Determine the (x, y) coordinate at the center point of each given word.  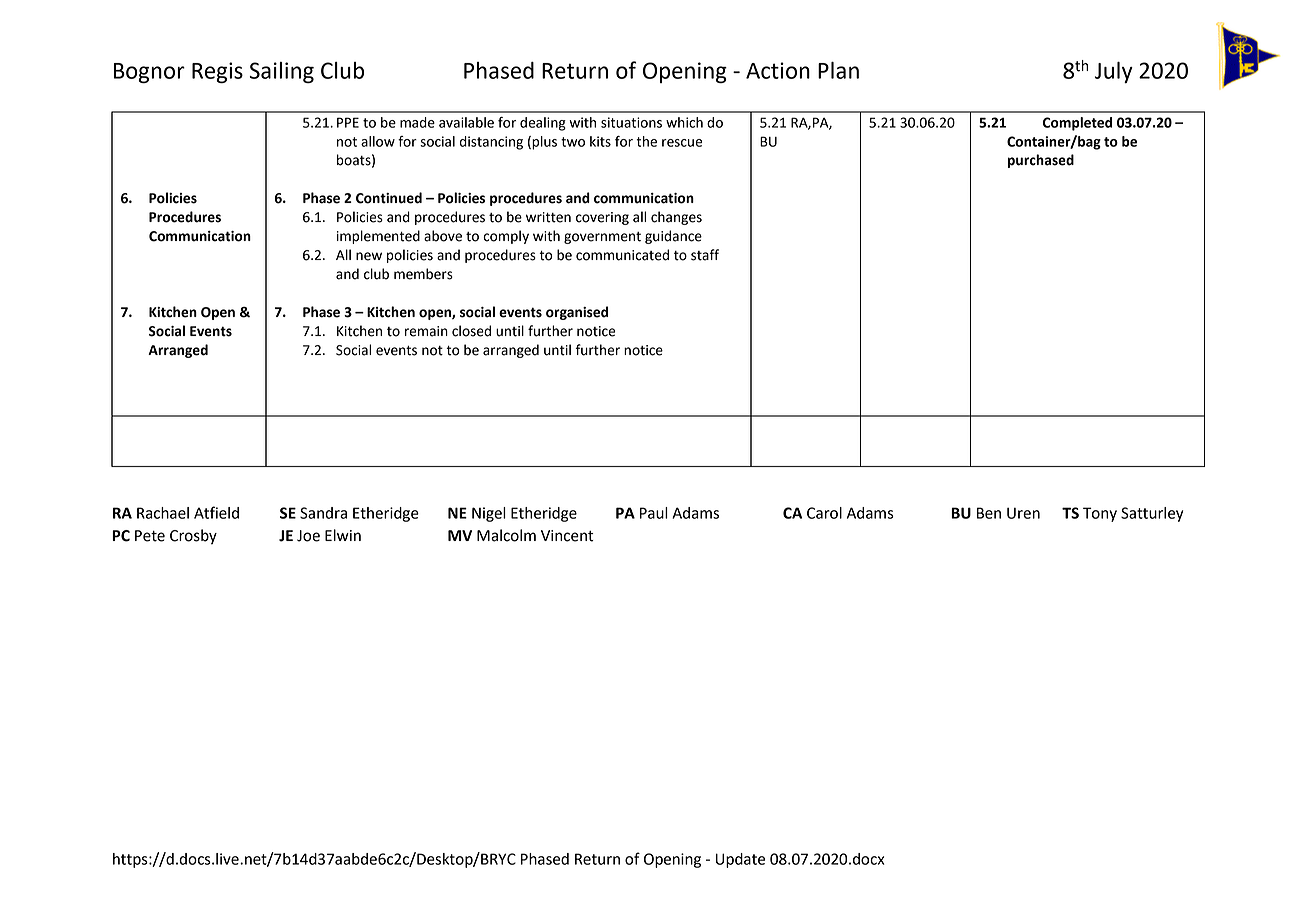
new (369, 256)
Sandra (323, 513)
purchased (1041, 161)
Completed (1077, 124)
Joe (308, 536)
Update (740, 860)
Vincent (567, 536)
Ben (989, 513)
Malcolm (506, 535)
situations (631, 122)
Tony (1100, 514)
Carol (824, 513)
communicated (622, 255)
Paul (654, 513)
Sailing (281, 72)
